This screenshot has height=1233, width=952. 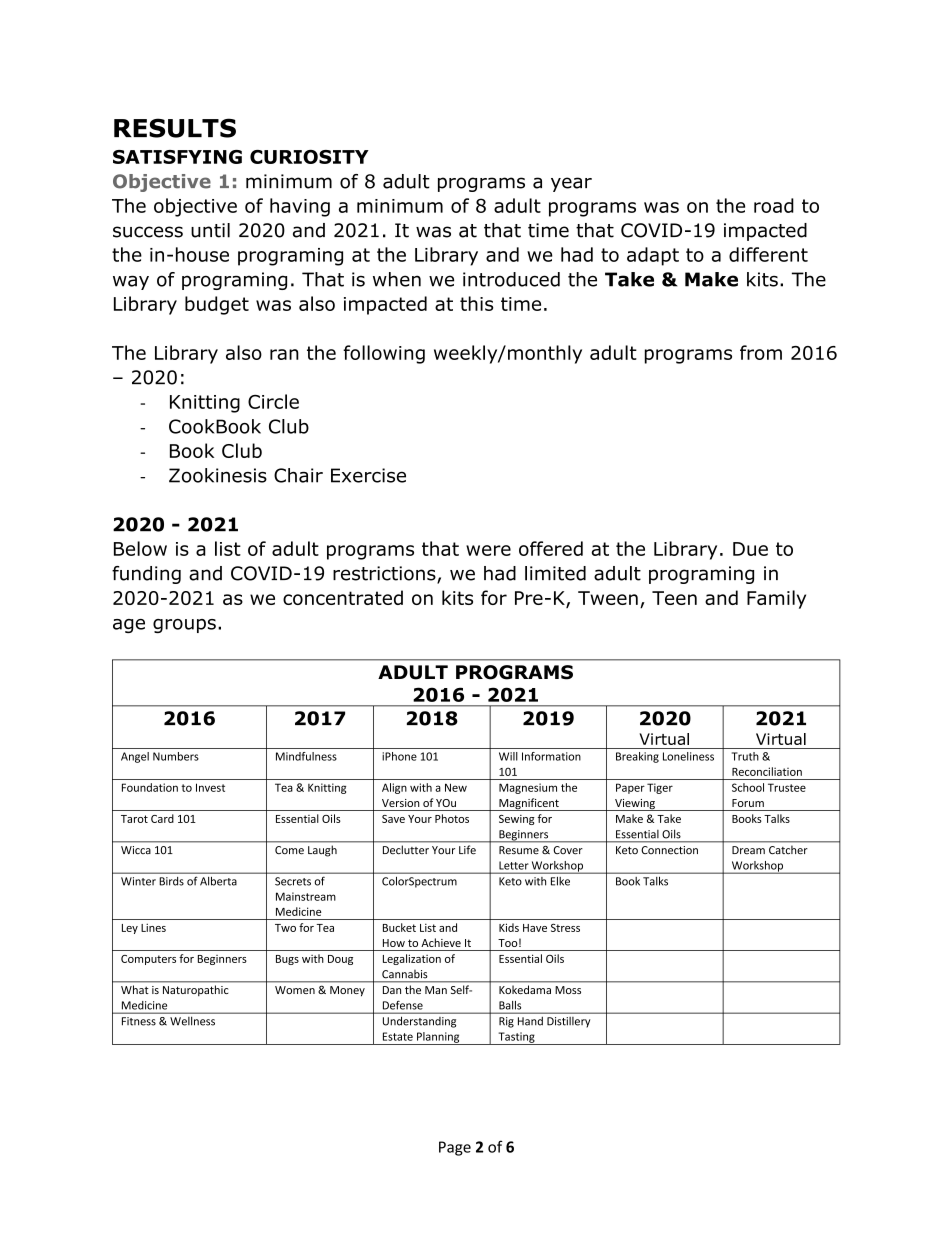 What do you see at coordinates (192, 1021) in the screenshot?
I see `Wellness` at bounding box center [192, 1021].
